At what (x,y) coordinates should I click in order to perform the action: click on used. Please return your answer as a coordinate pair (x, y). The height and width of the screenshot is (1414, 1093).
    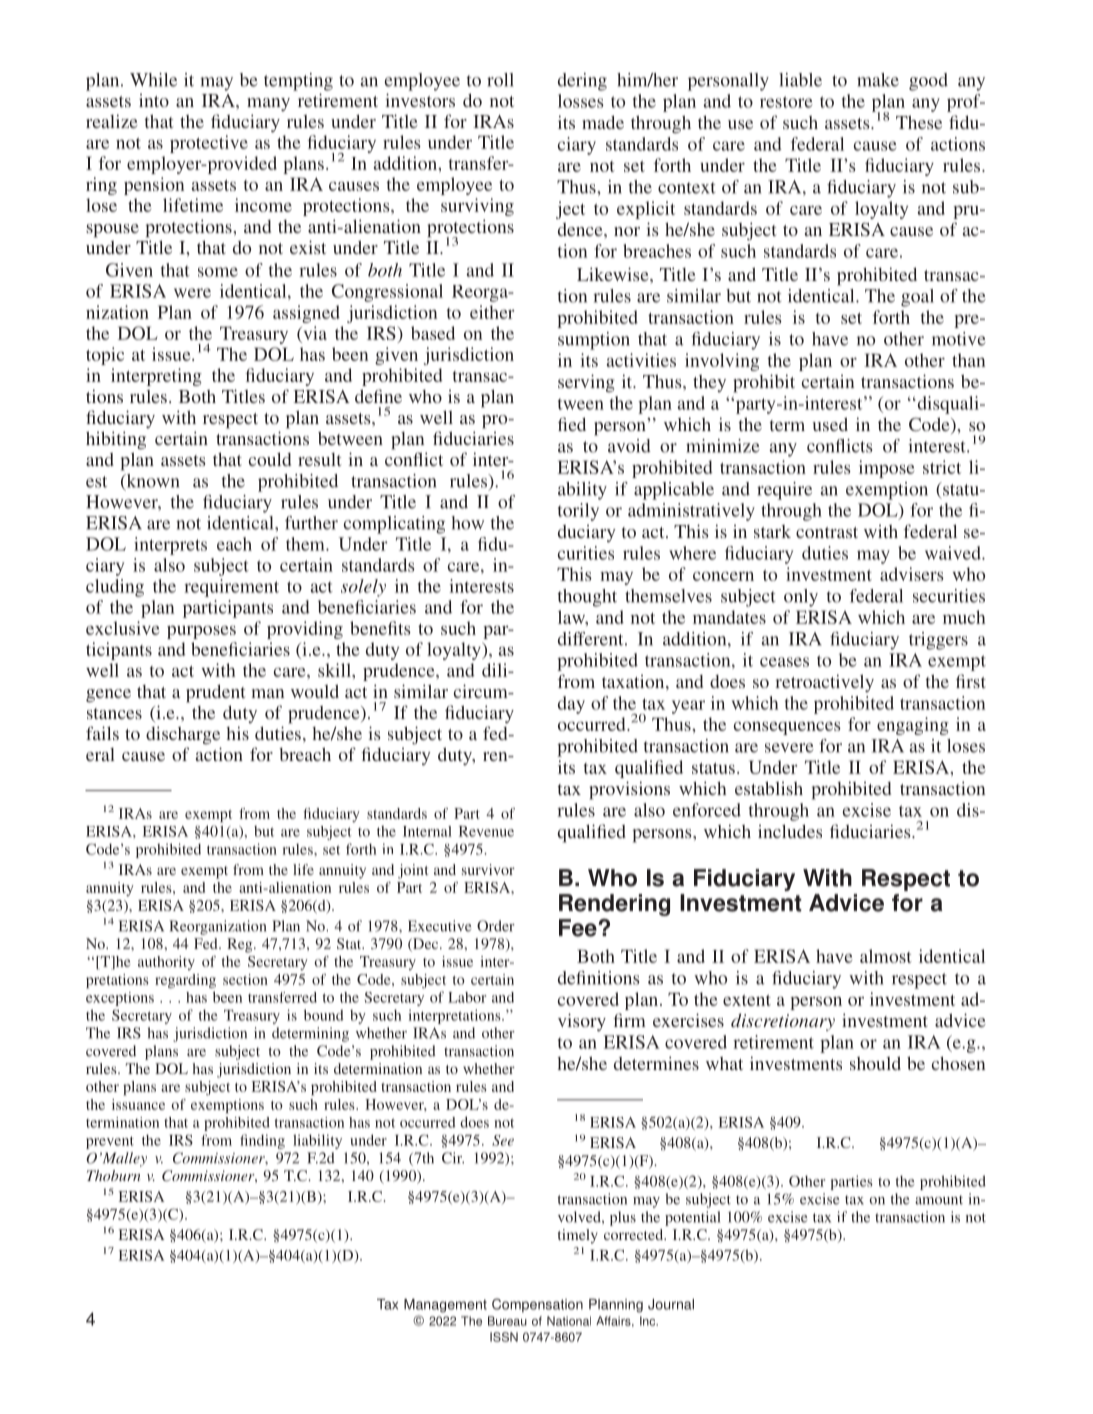
    Looking at the image, I should click on (830, 424).
